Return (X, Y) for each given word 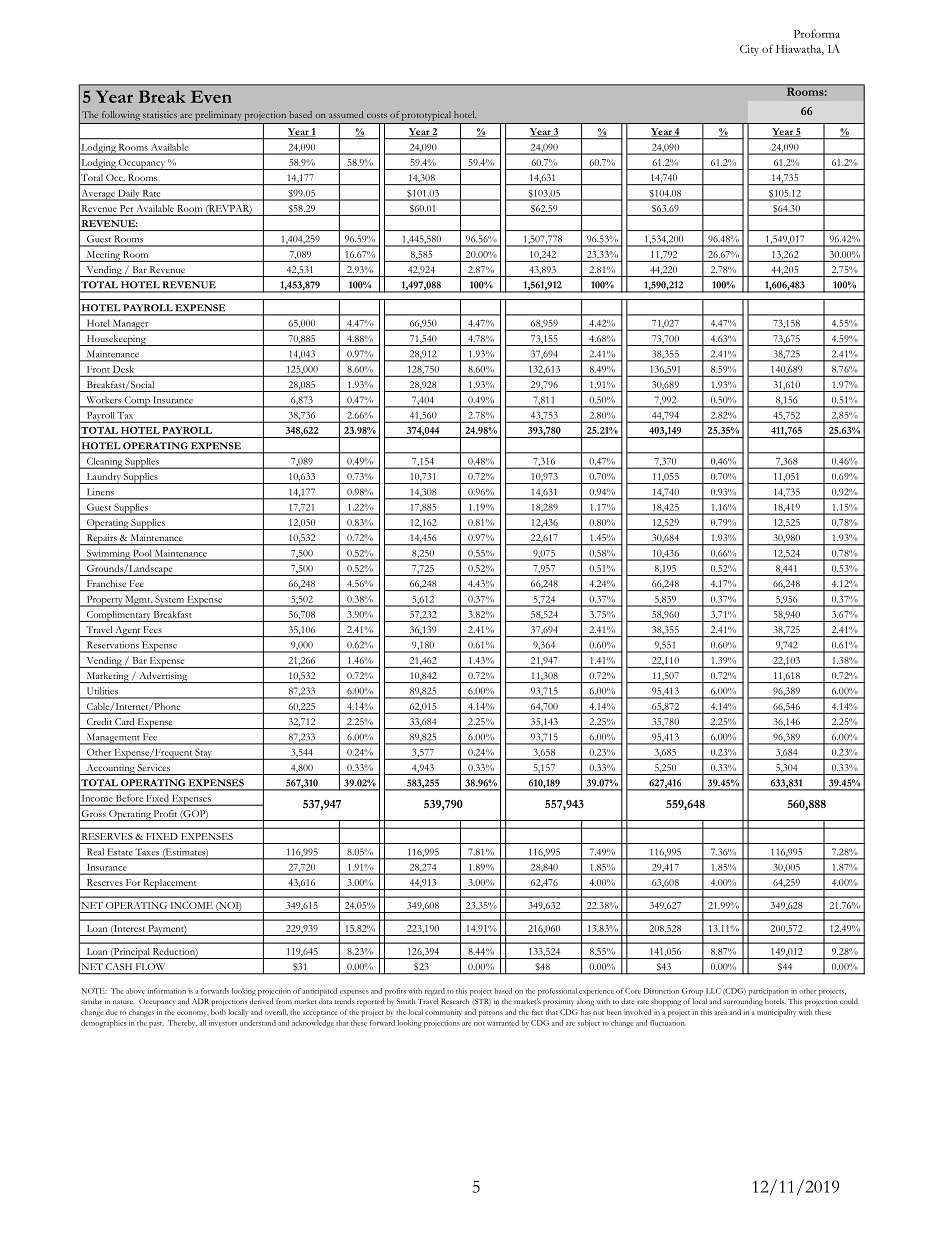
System (169, 601)
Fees (153, 629)
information (167, 991)
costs (377, 115)
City (749, 50)
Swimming (108, 555)
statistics (160, 114)
